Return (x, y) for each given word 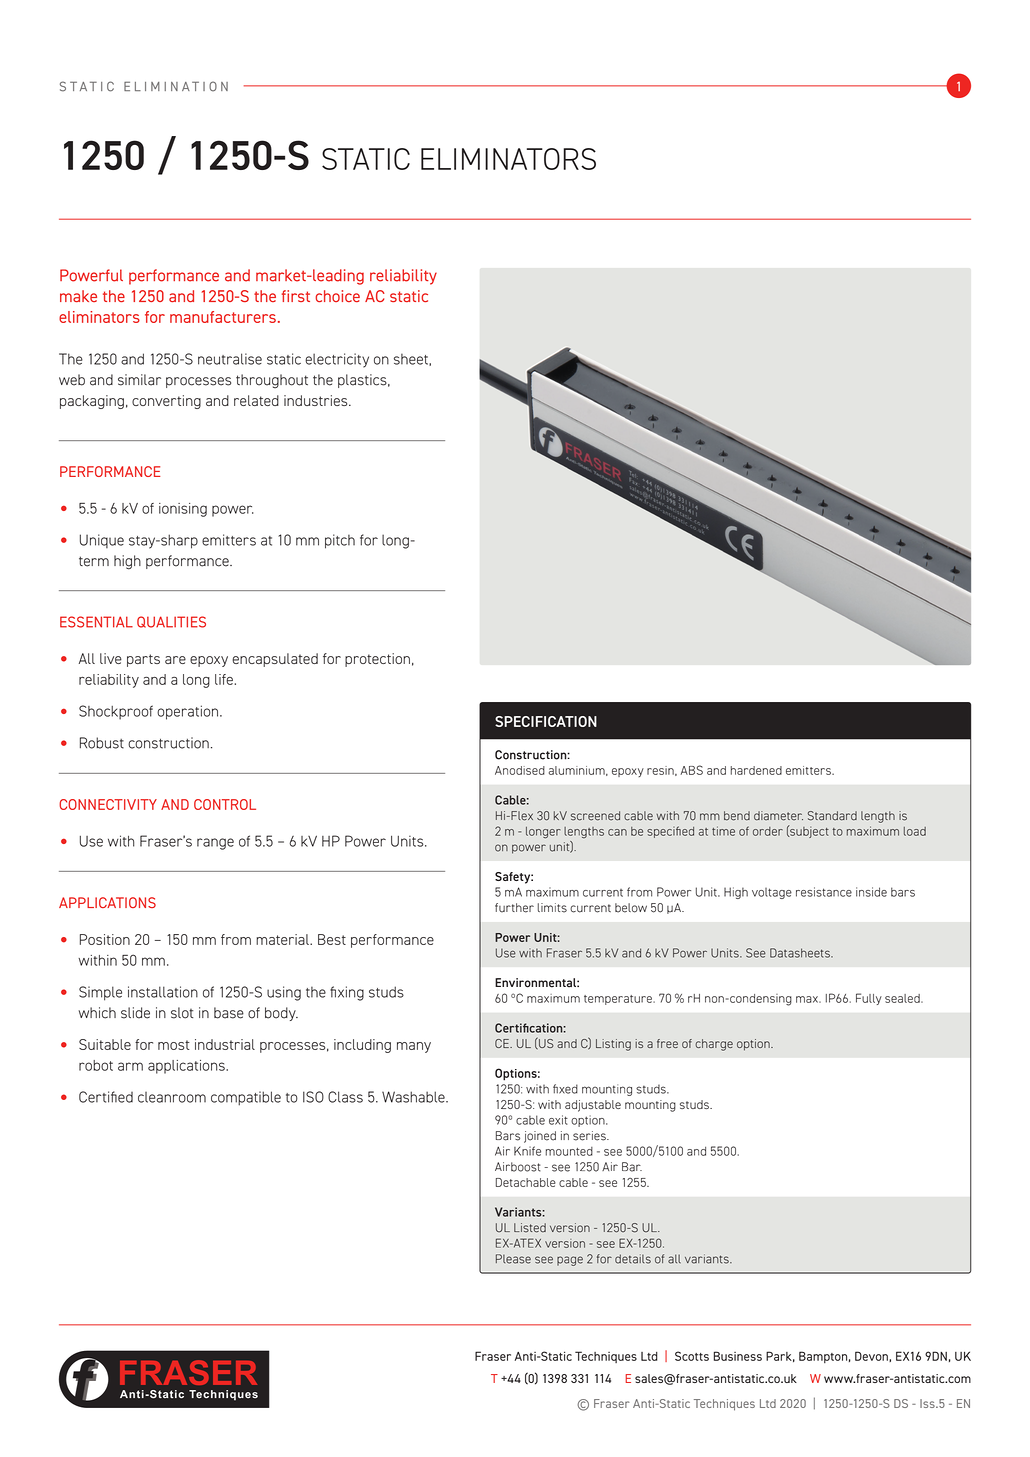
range (215, 844)
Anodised (520, 770)
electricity (337, 360)
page (570, 1261)
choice (337, 296)
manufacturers (223, 317)
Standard (832, 816)
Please (513, 1259)
